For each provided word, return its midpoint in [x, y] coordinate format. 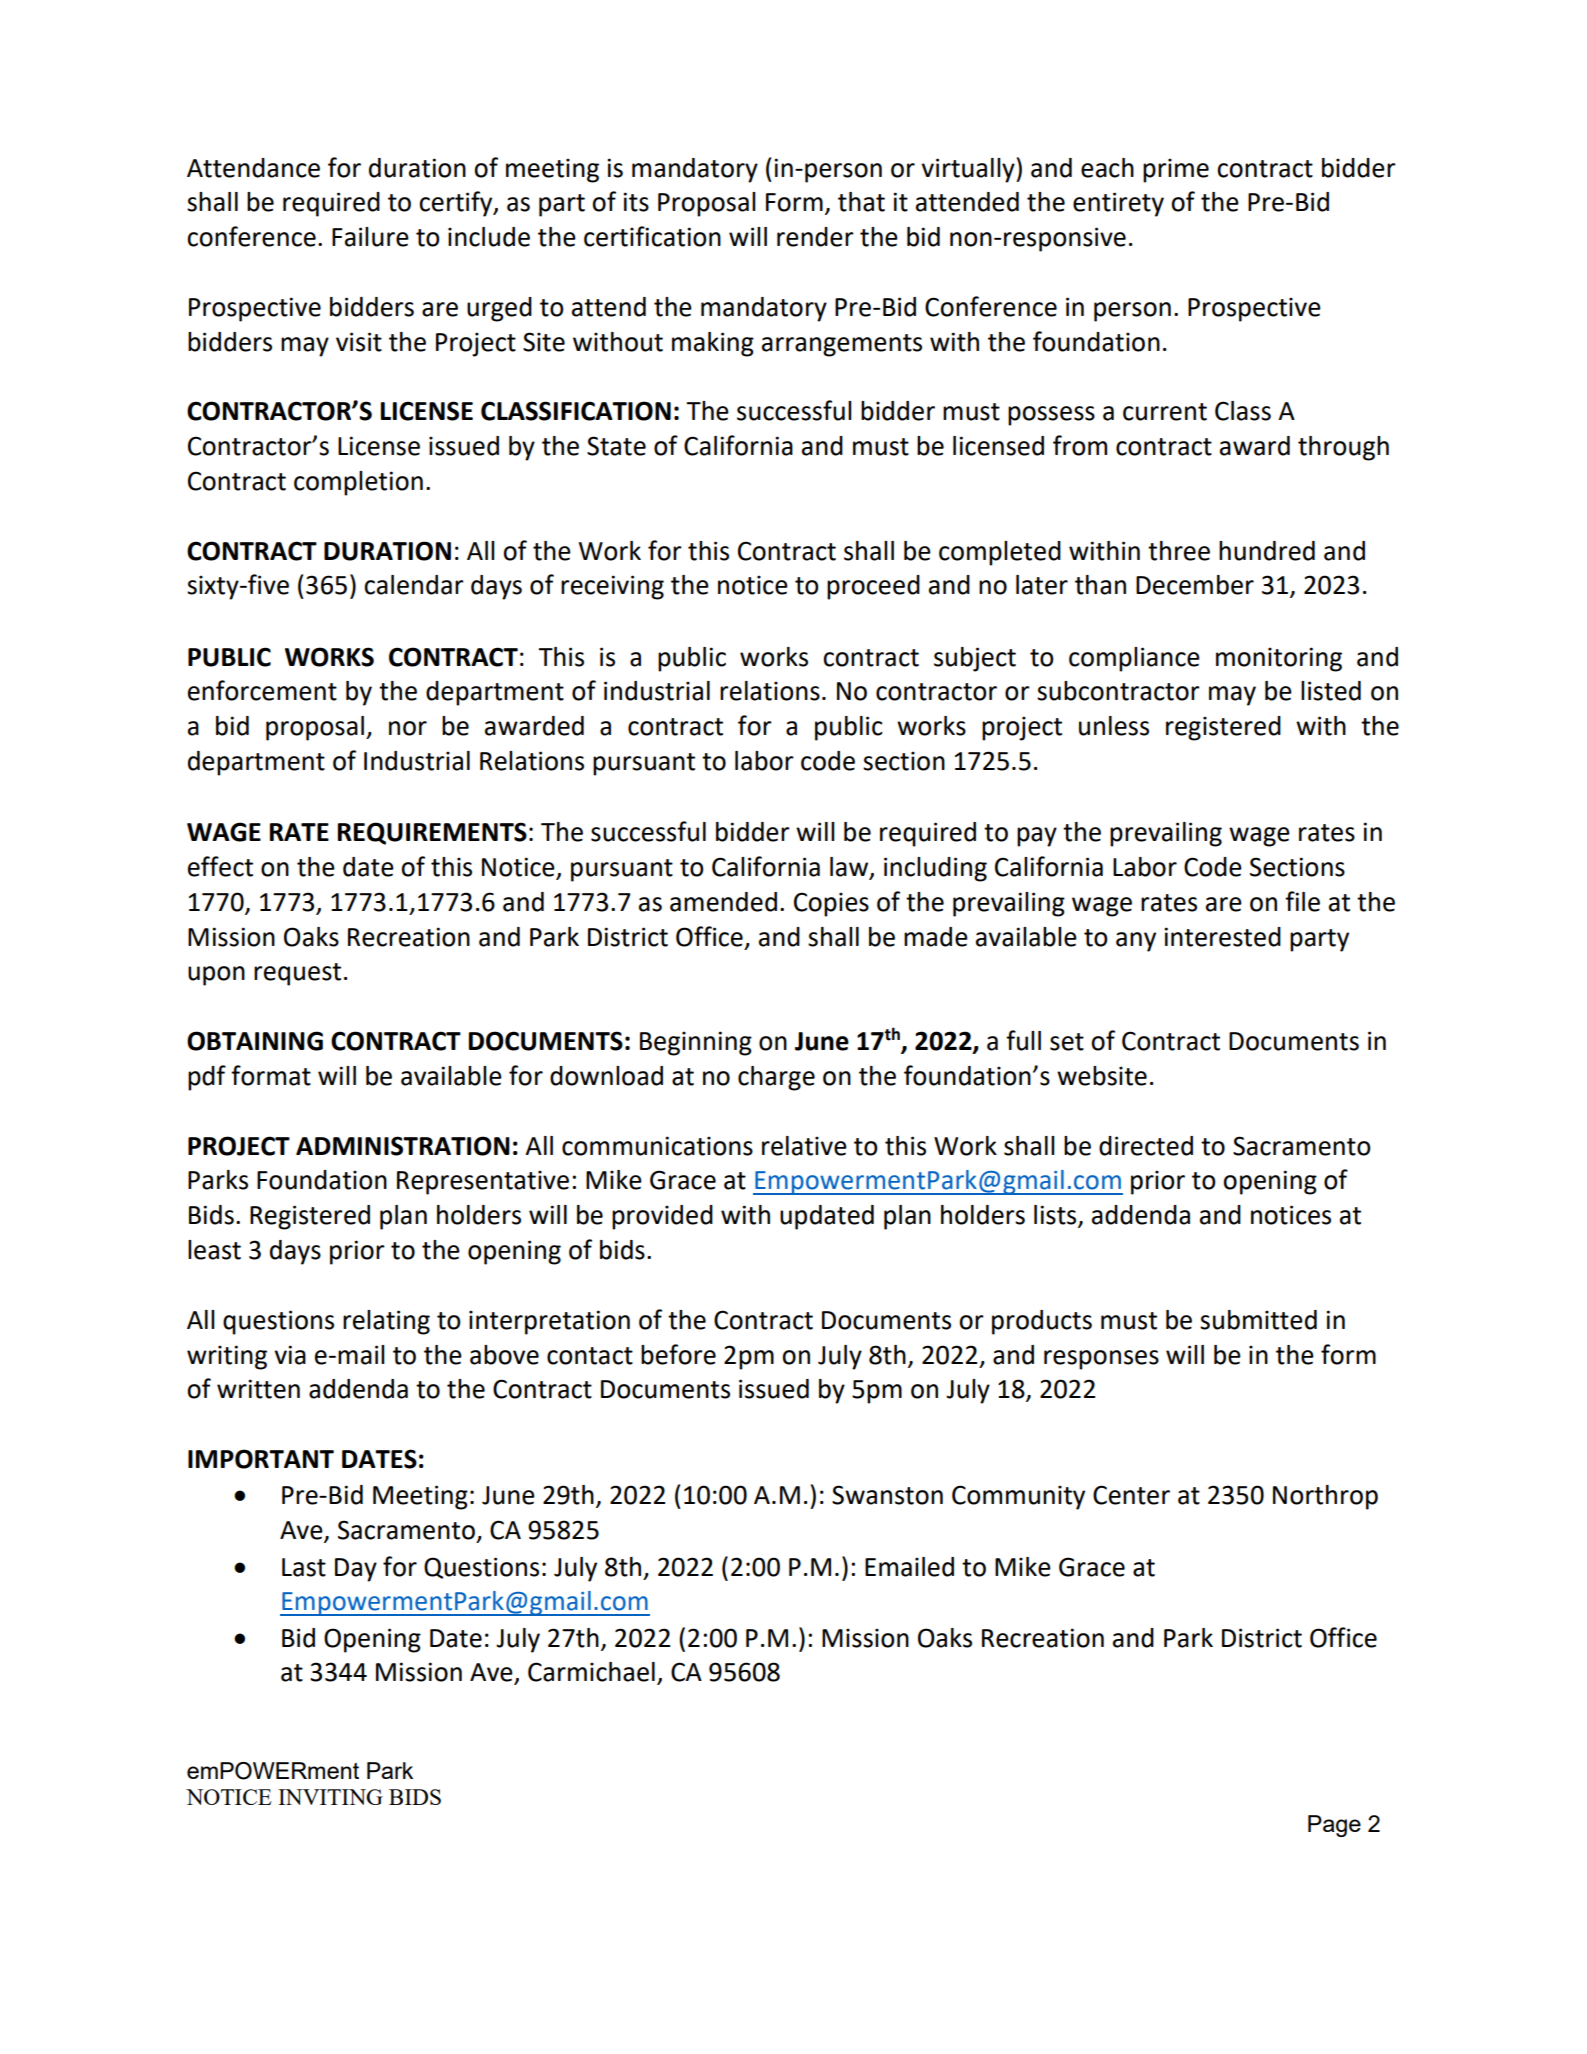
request [297, 974]
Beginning [696, 1043]
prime [1176, 170]
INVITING [330, 1797]
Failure [370, 237]
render [815, 237]
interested [1222, 937]
